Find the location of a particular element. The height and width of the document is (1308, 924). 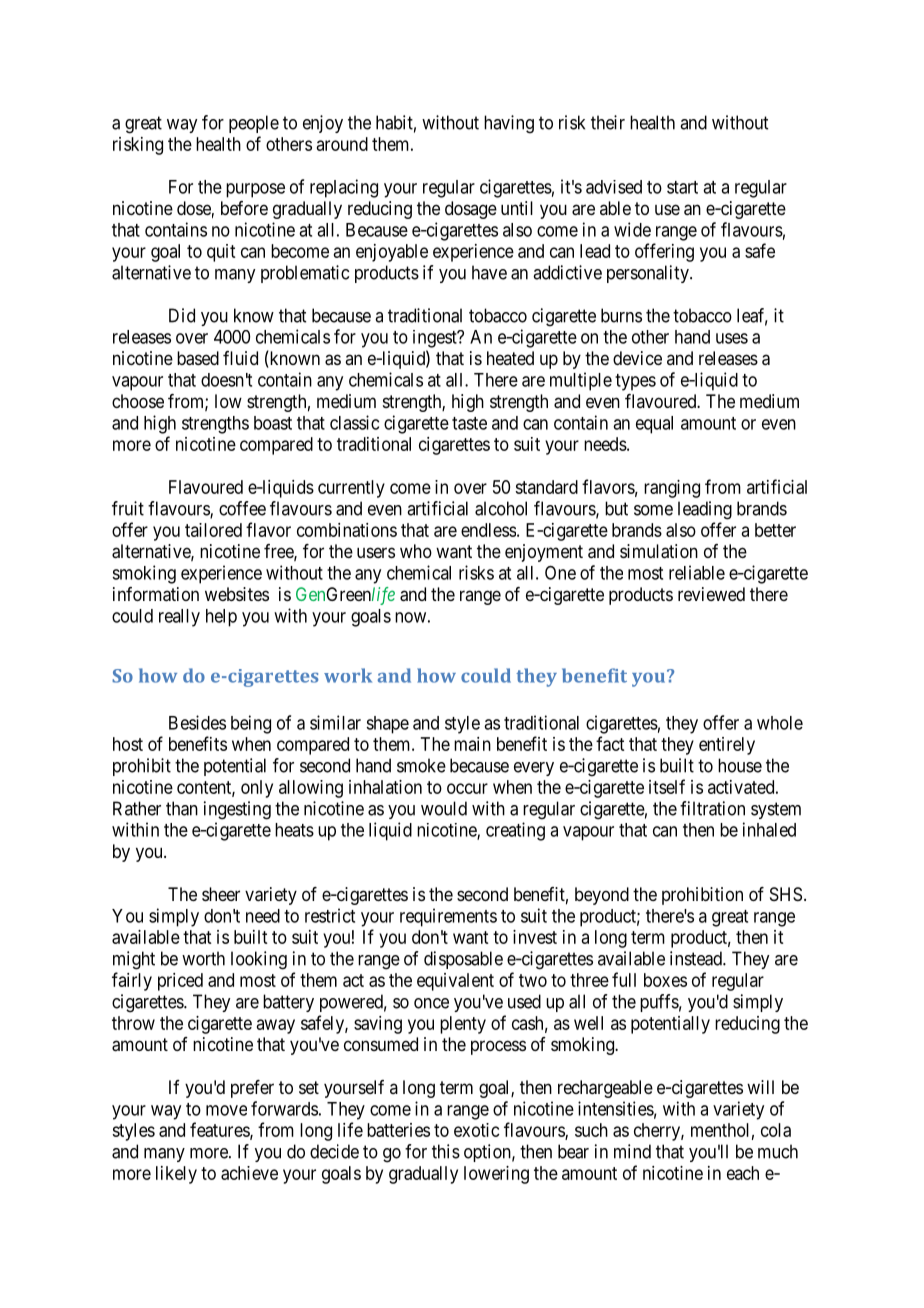

move is located at coordinates (226, 1110).
